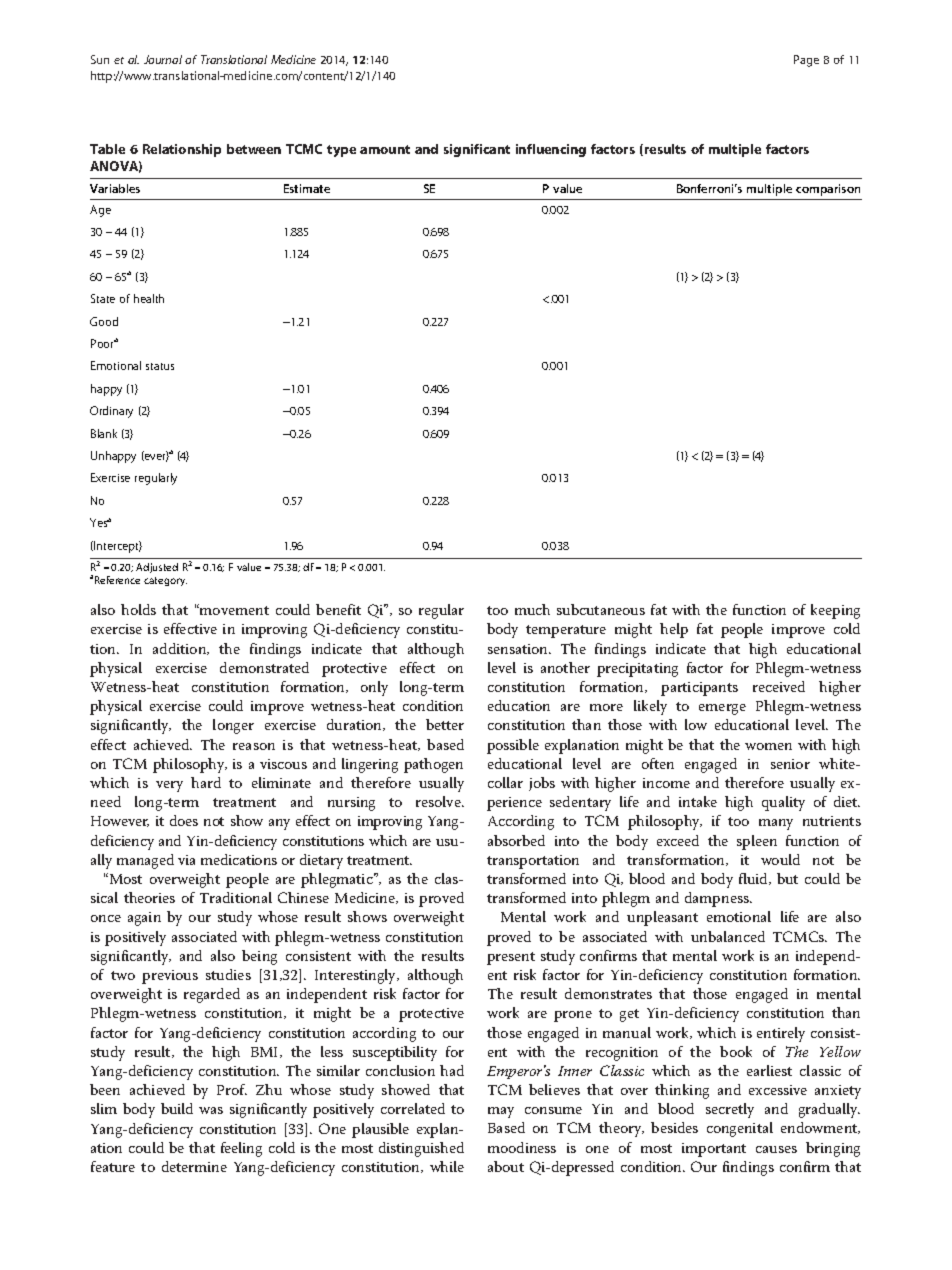 Image resolution: width=952 pixels, height=1270 pixels. Describe the element at coordinates (783, 803) in the page. I see `quality` at that location.
